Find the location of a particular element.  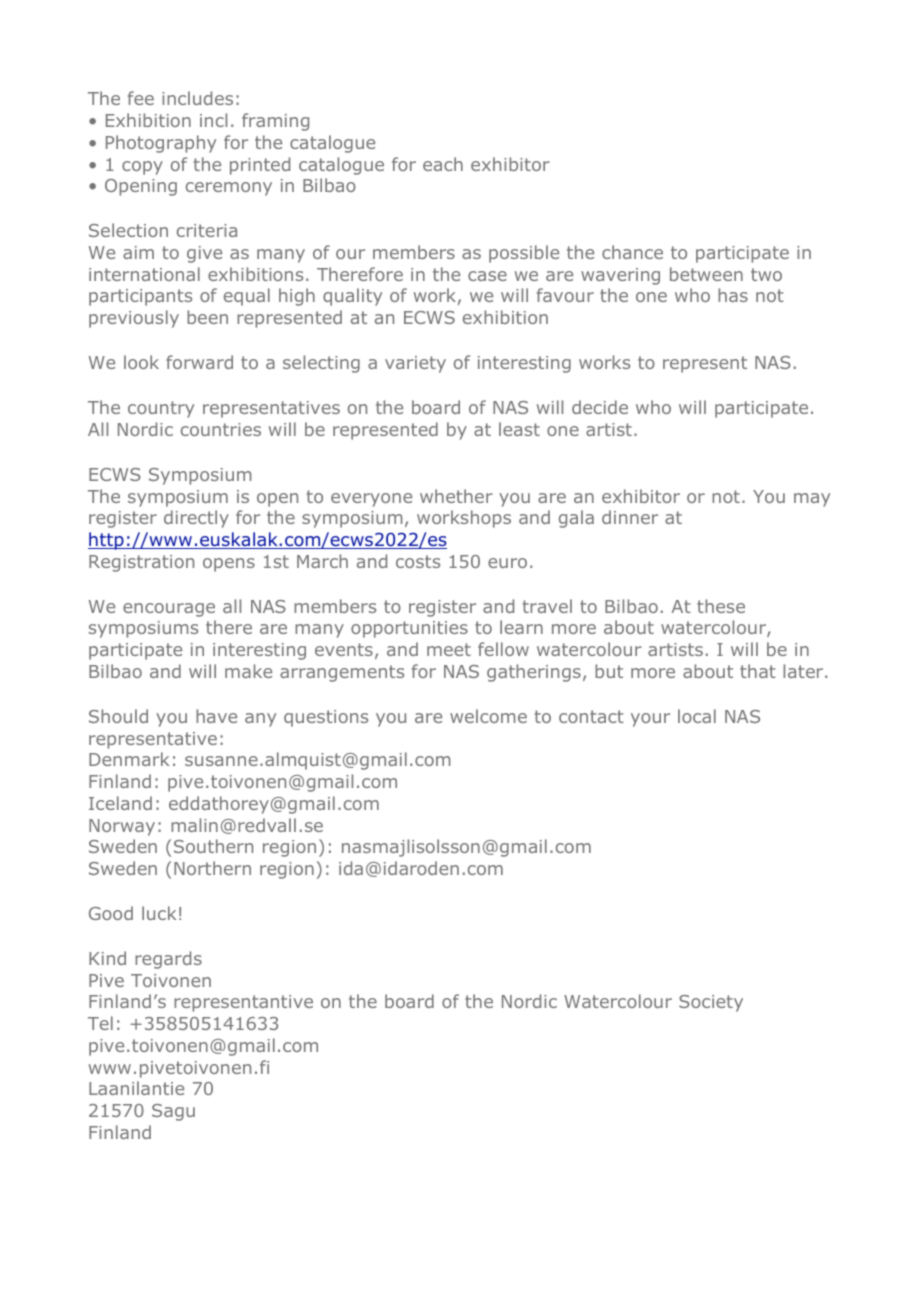

have is located at coordinates (216, 716).
